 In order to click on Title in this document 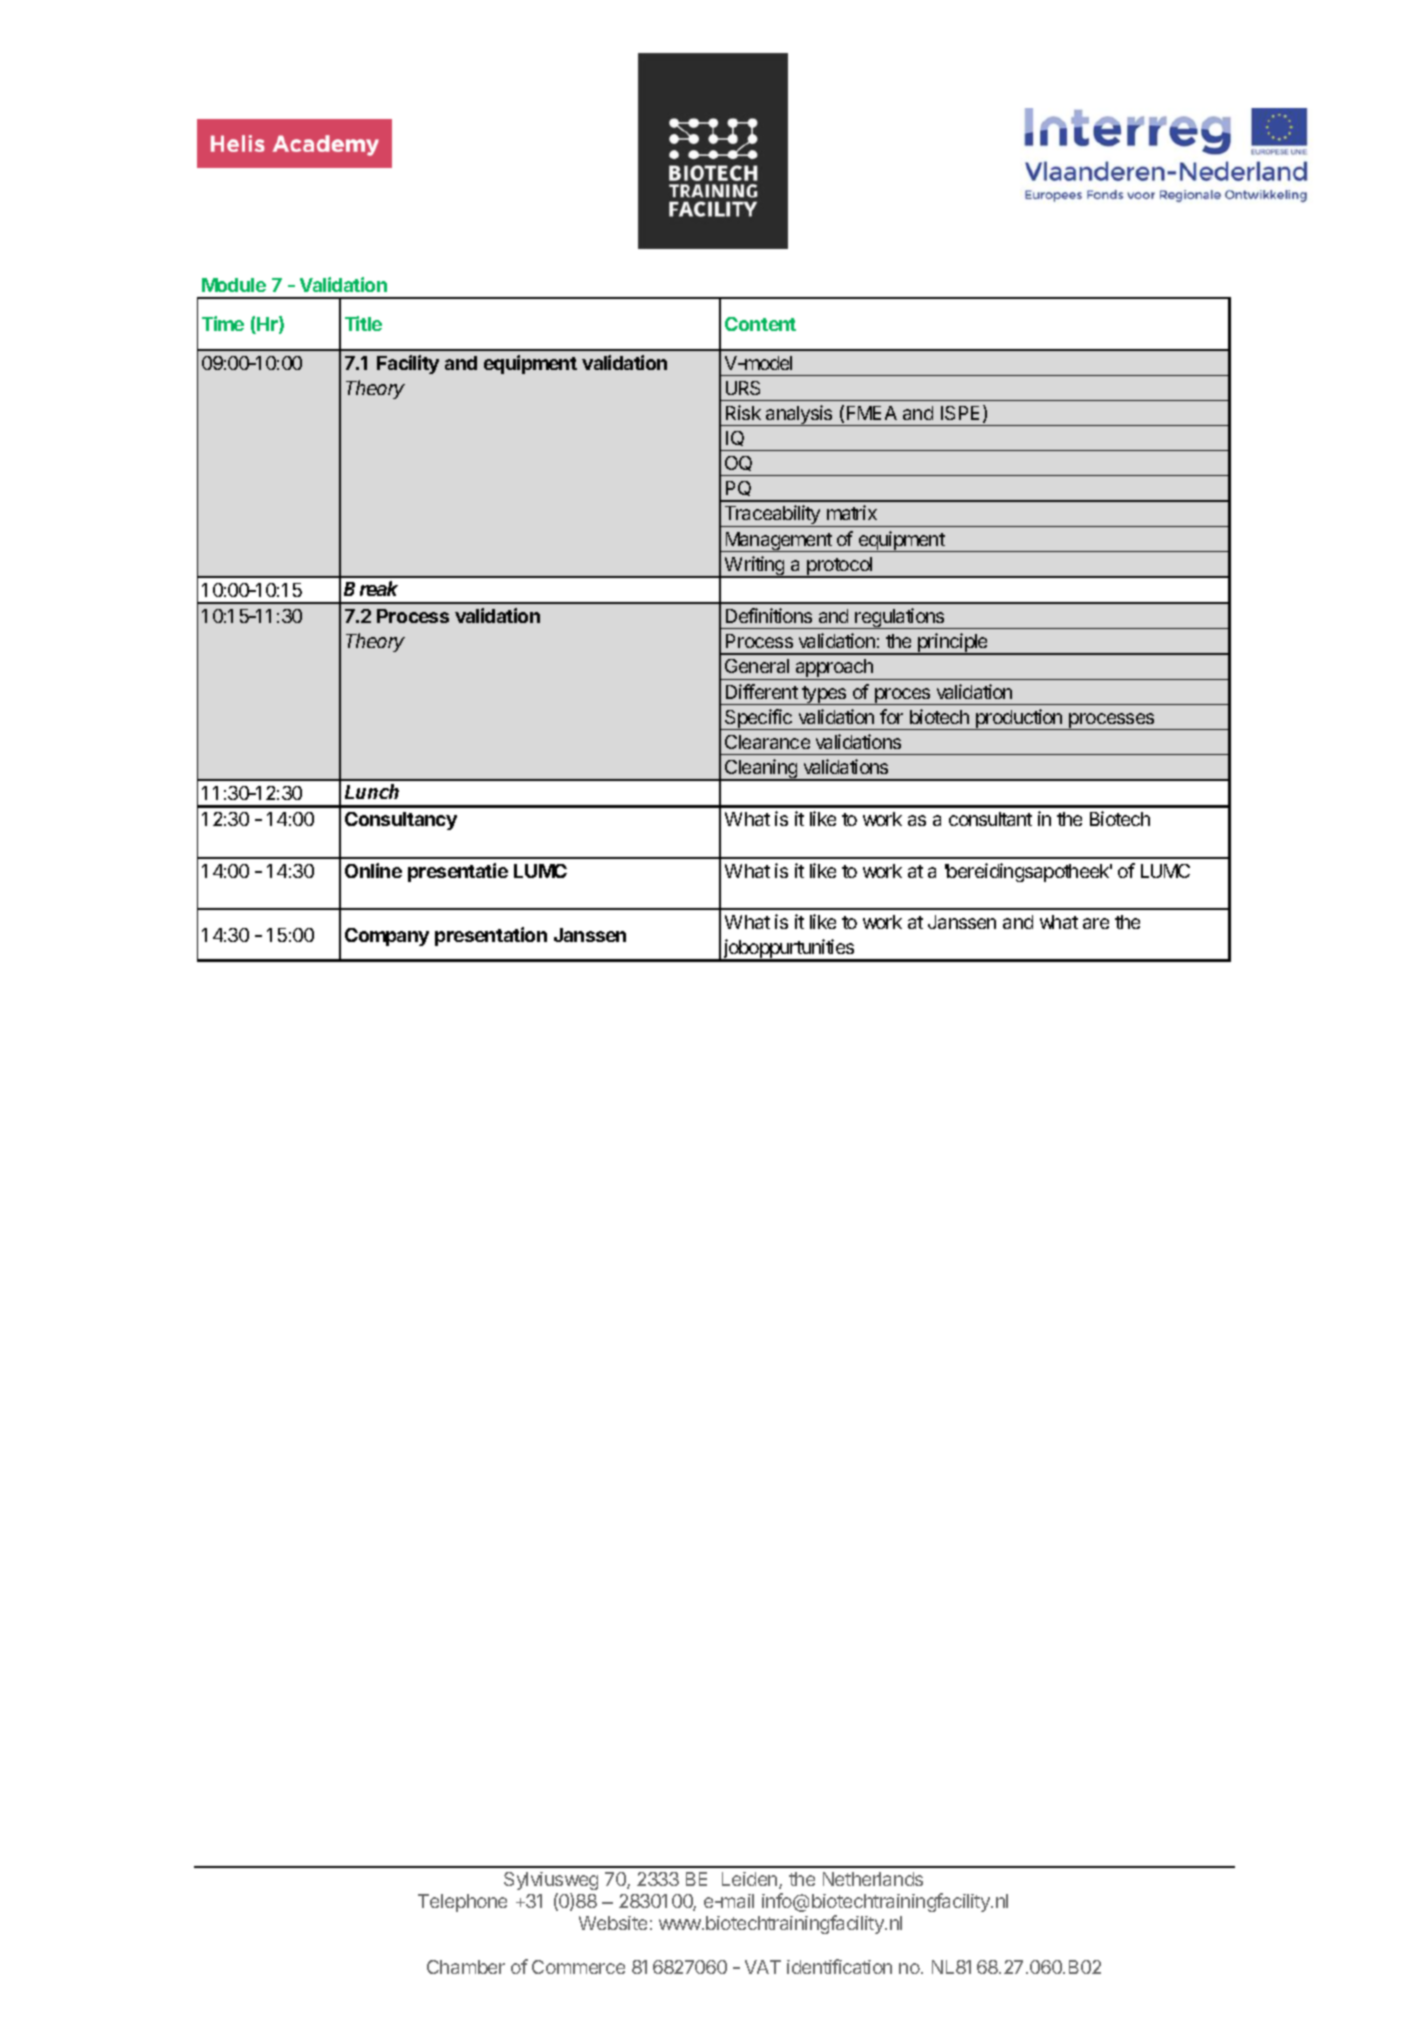, I will do `click(363, 323)`.
